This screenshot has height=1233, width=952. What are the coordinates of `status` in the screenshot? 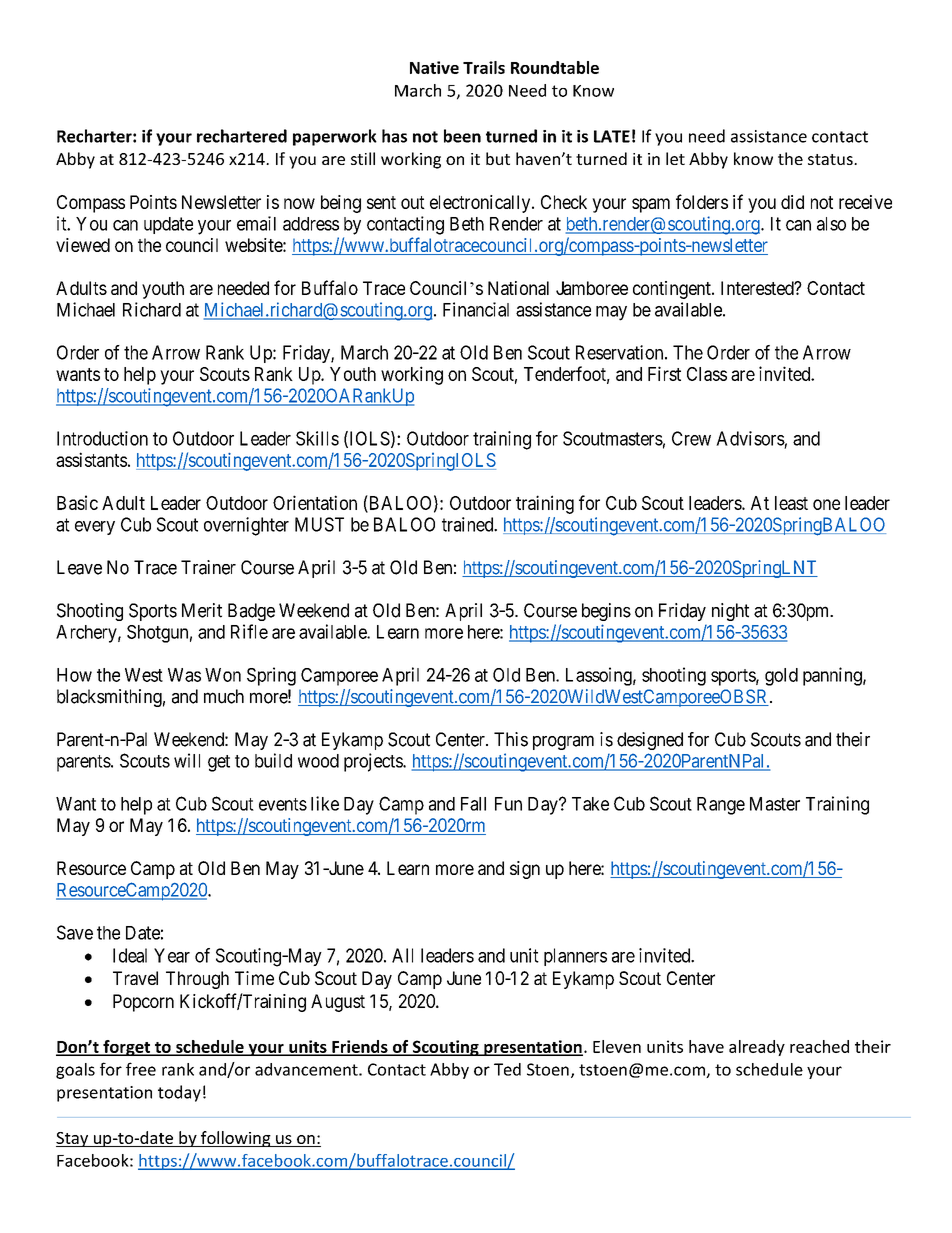 It's located at (831, 159).
